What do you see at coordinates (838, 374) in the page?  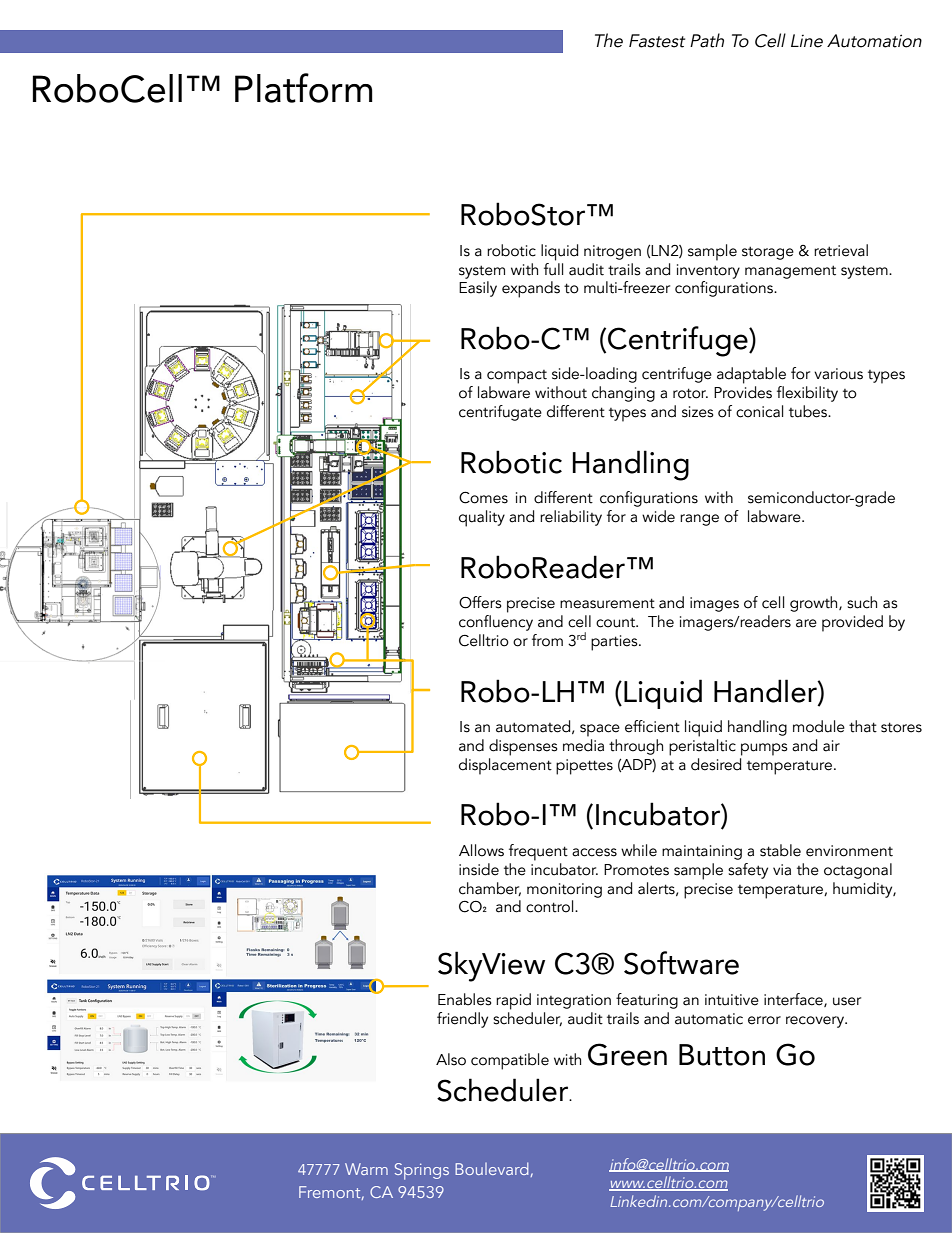 I see `various` at bounding box center [838, 374].
